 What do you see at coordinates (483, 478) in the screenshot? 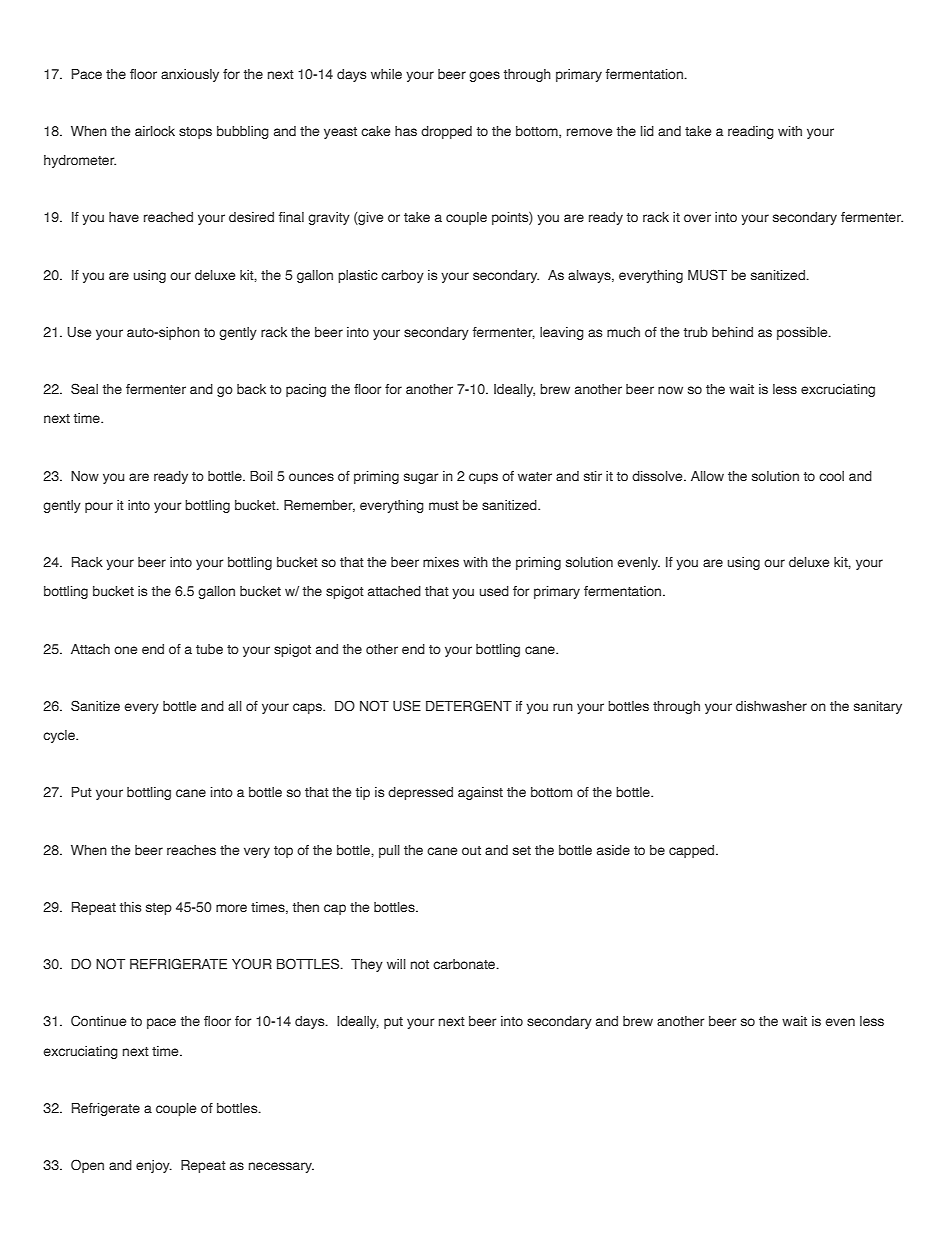
I see `cups` at bounding box center [483, 478].
